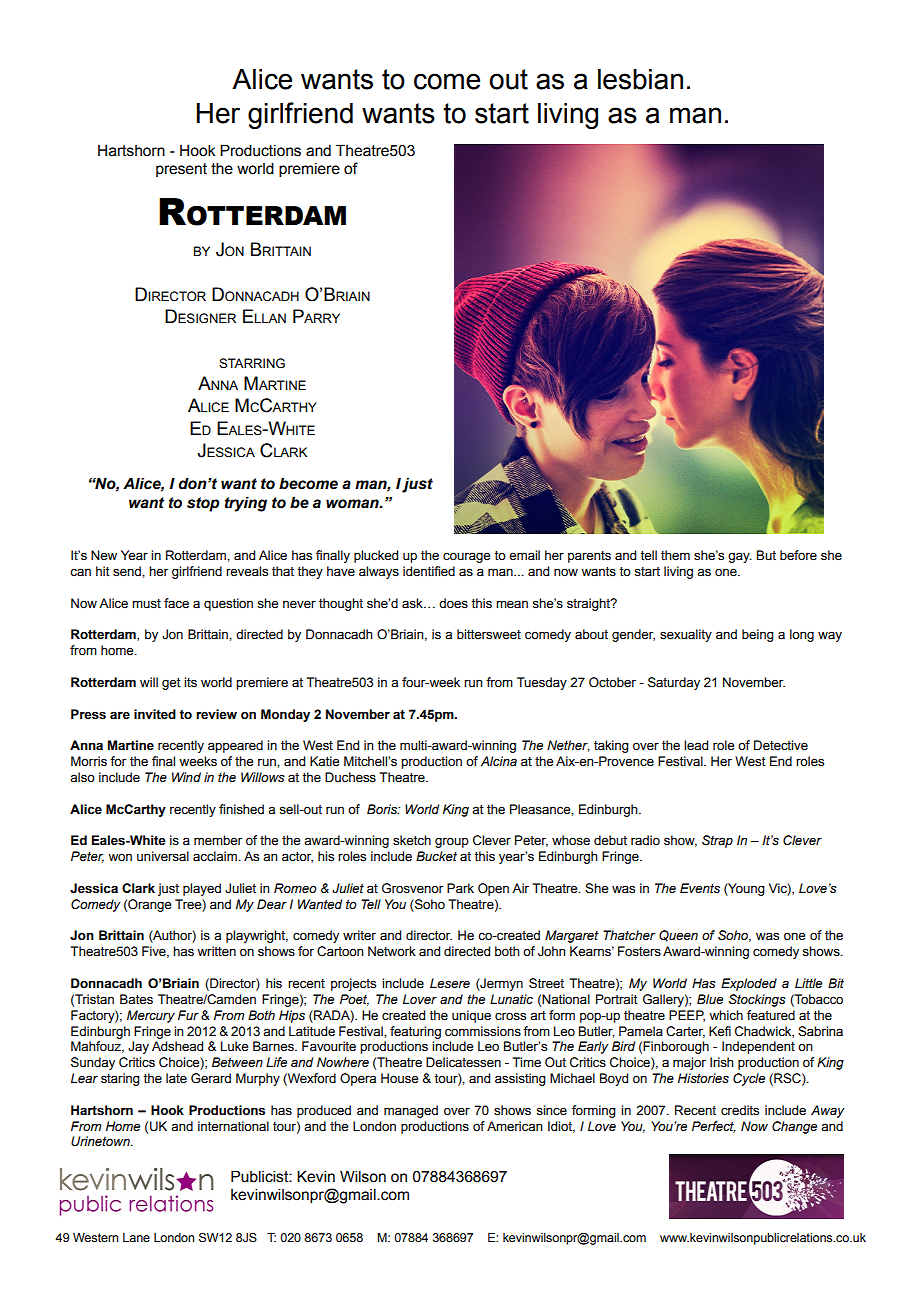  What do you see at coordinates (515, 1126) in the screenshot?
I see `American` at bounding box center [515, 1126].
